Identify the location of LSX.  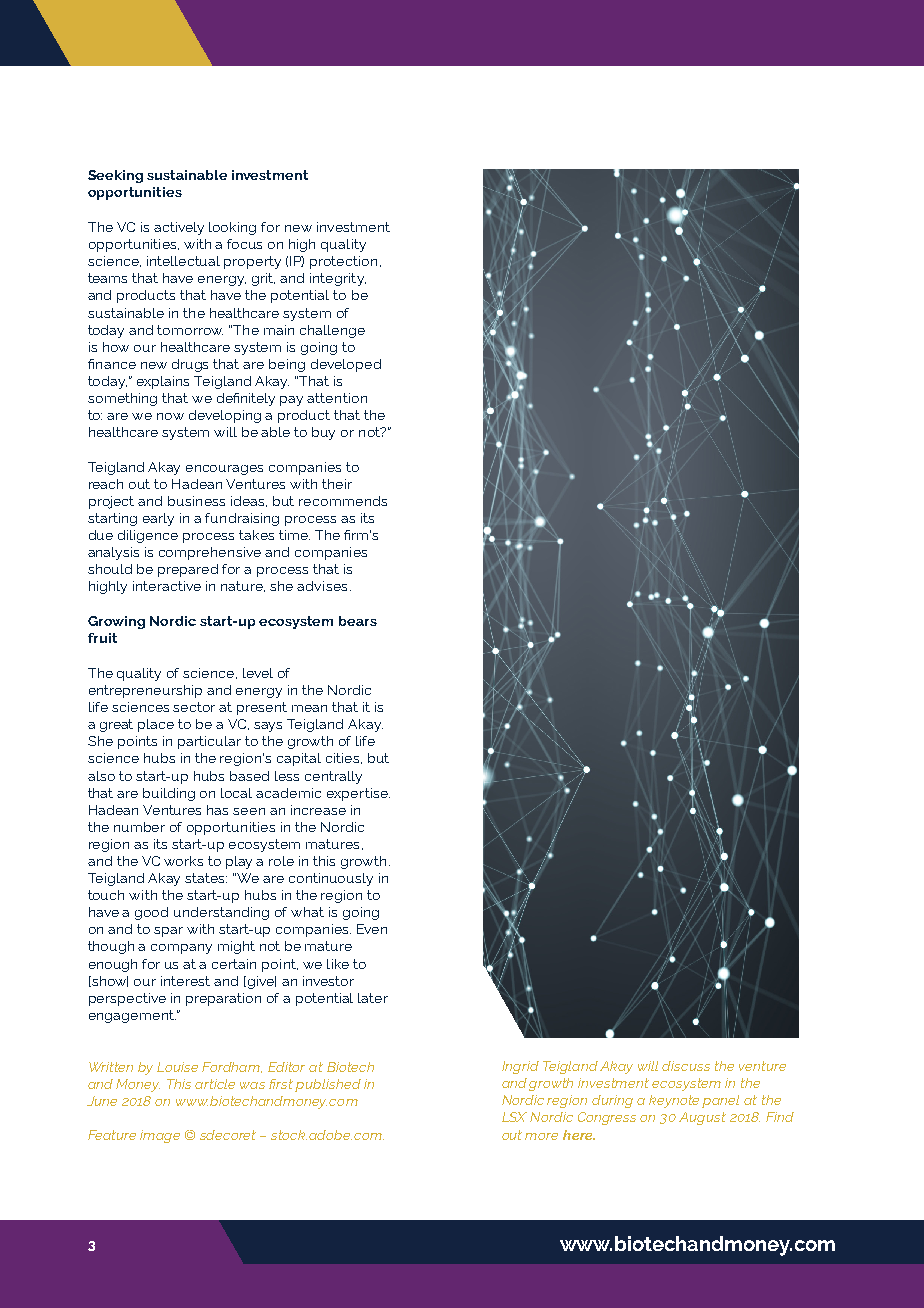
(514, 1117).
